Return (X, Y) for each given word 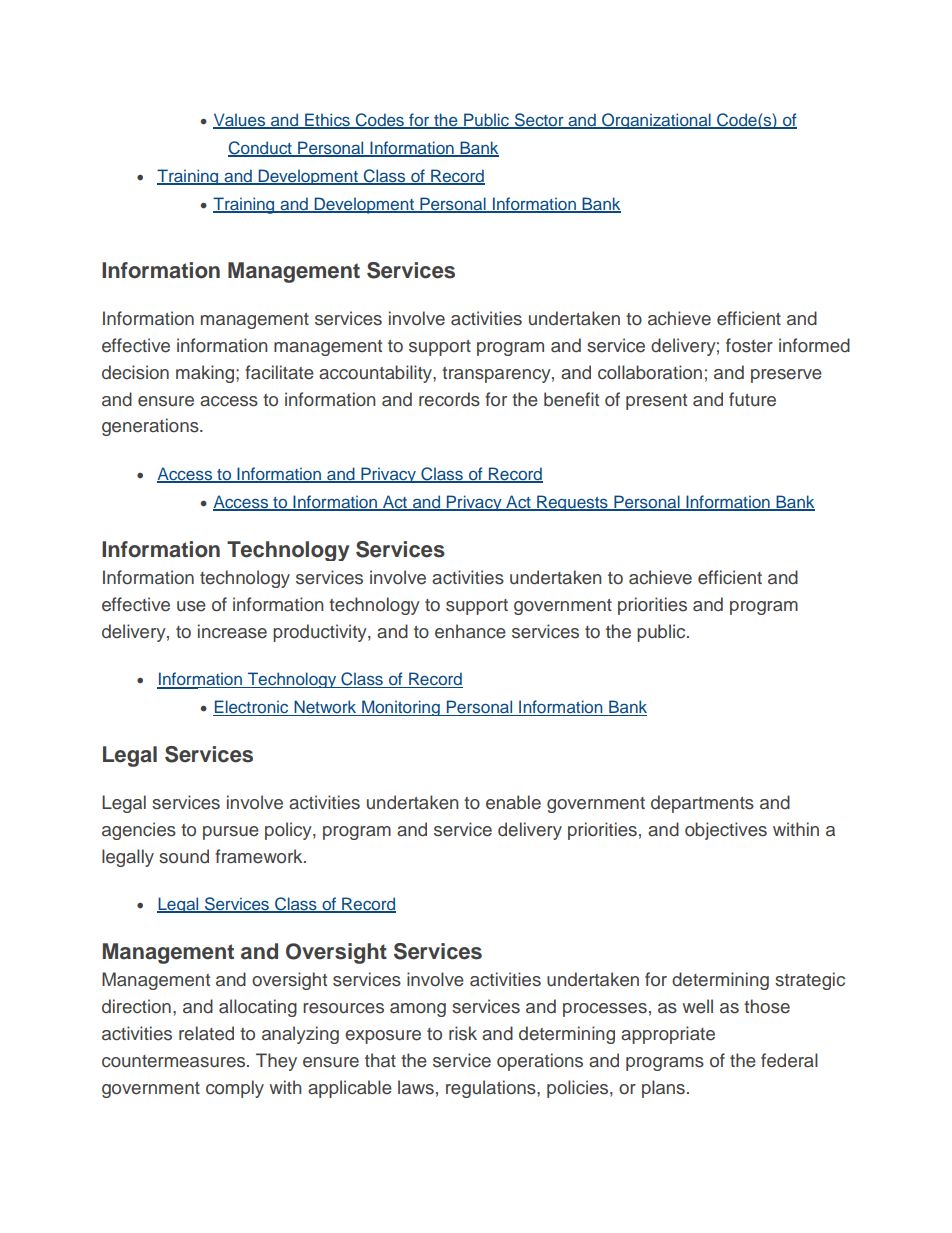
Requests (572, 503)
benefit (571, 399)
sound (184, 856)
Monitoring (401, 708)
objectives (726, 831)
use (191, 606)
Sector (539, 121)
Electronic (252, 708)
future (752, 399)
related (206, 1033)
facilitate (279, 372)
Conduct (261, 149)
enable (513, 802)
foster (749, 345)
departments (702, 804)
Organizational (656, 121)
